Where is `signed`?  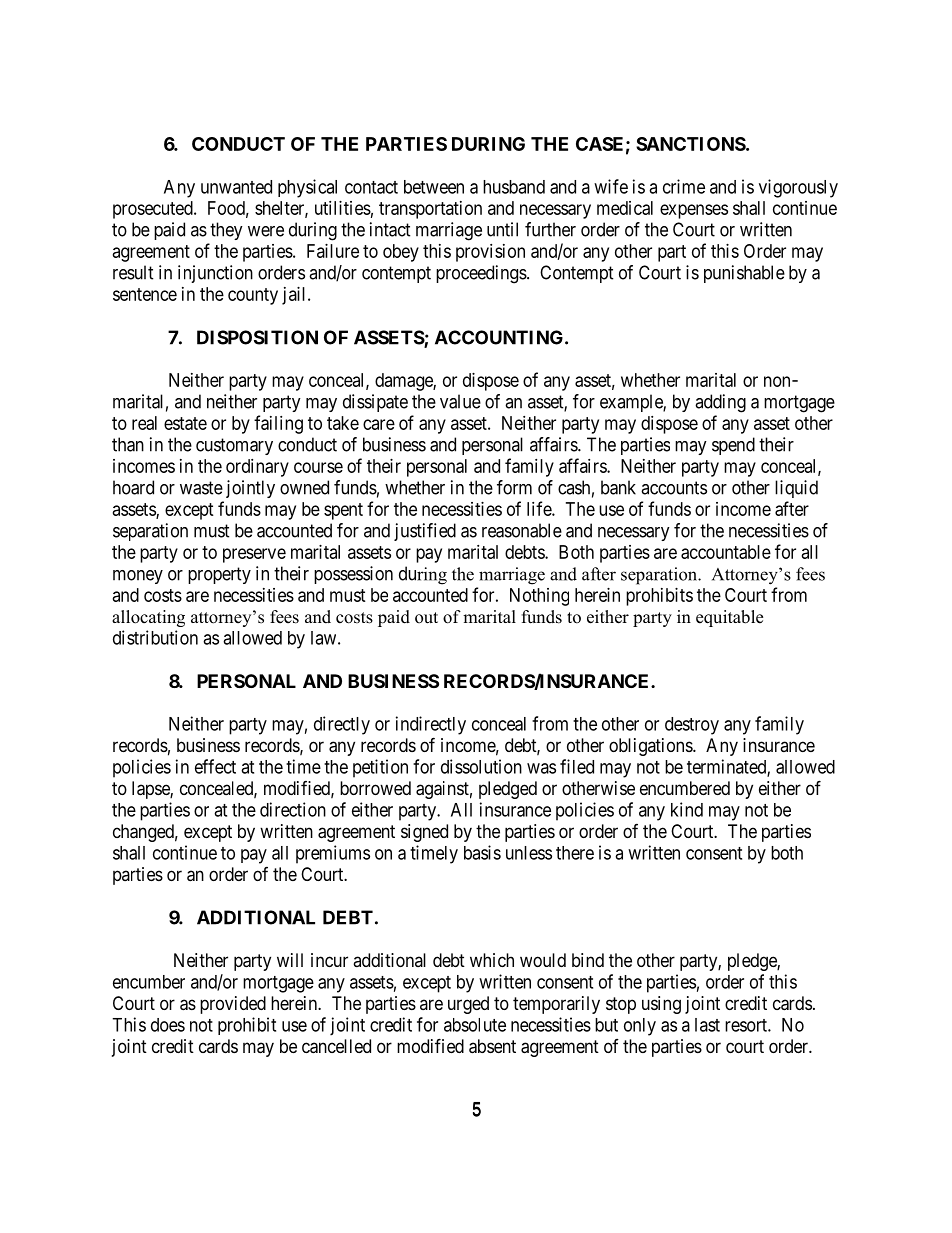 signed is located at coordinates (424, 833).
